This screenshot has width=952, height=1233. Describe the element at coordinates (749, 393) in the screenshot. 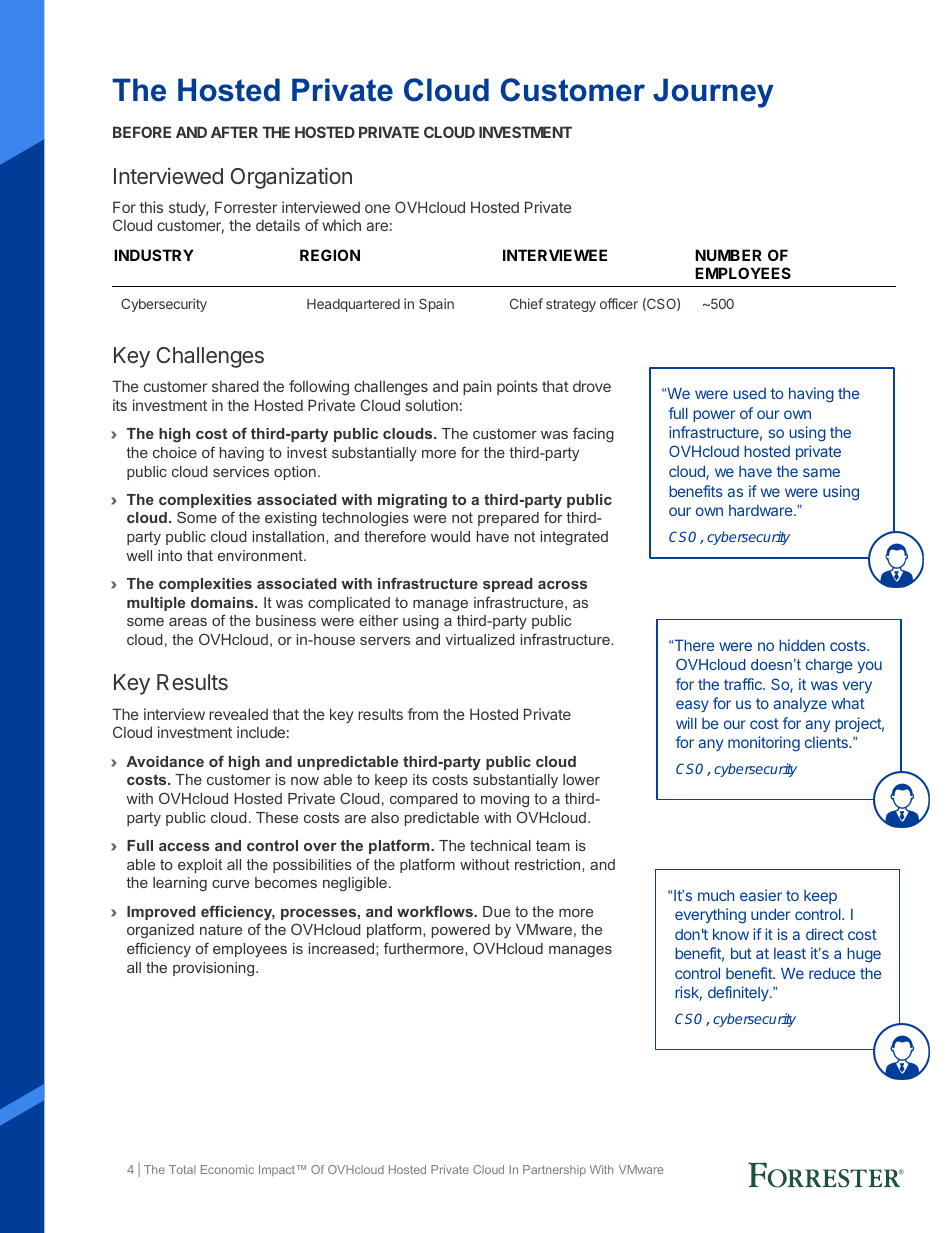

I see `used` at that location.
